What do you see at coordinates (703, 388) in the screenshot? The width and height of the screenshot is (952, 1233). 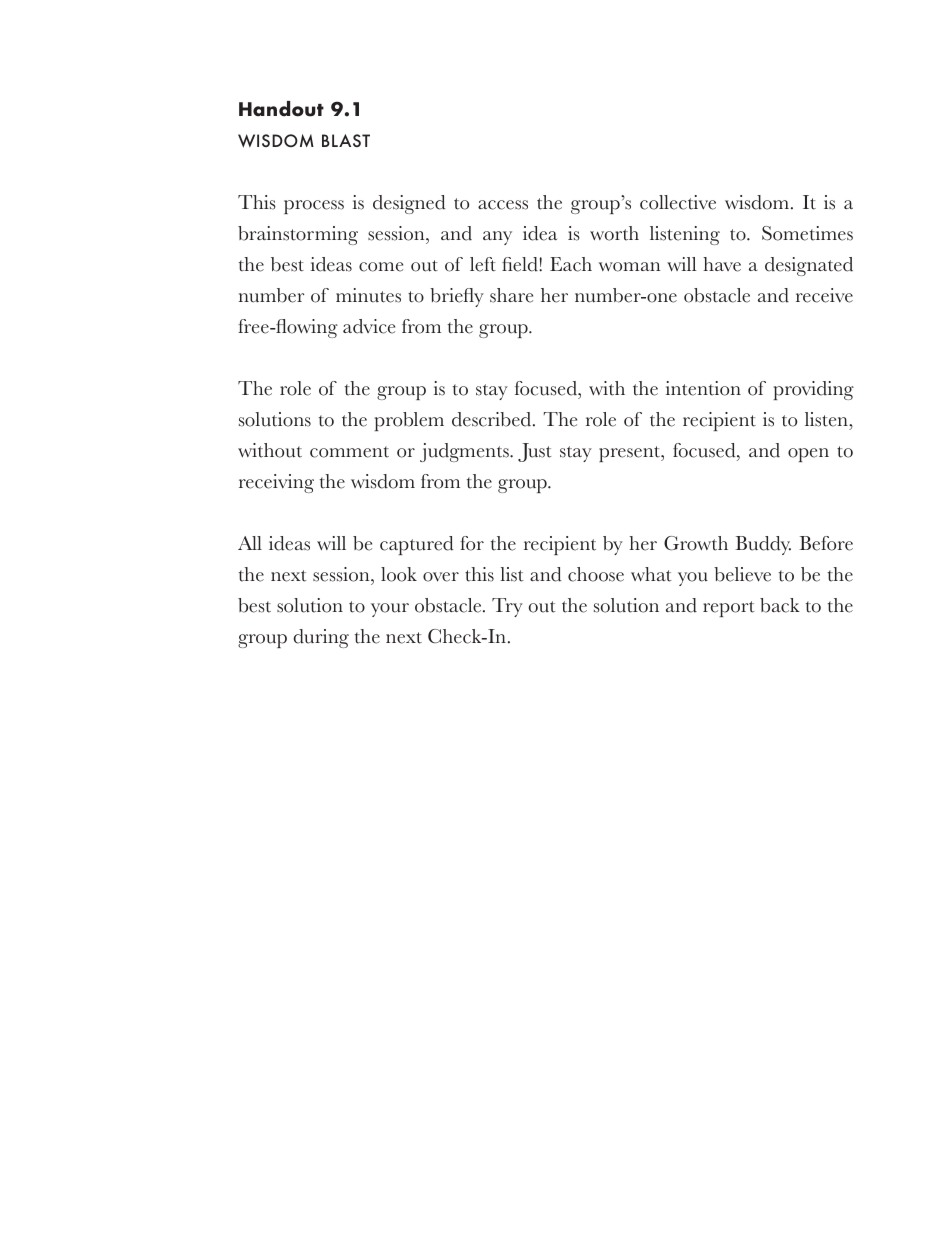 I see `intention` at bounding box center [703, 388].
